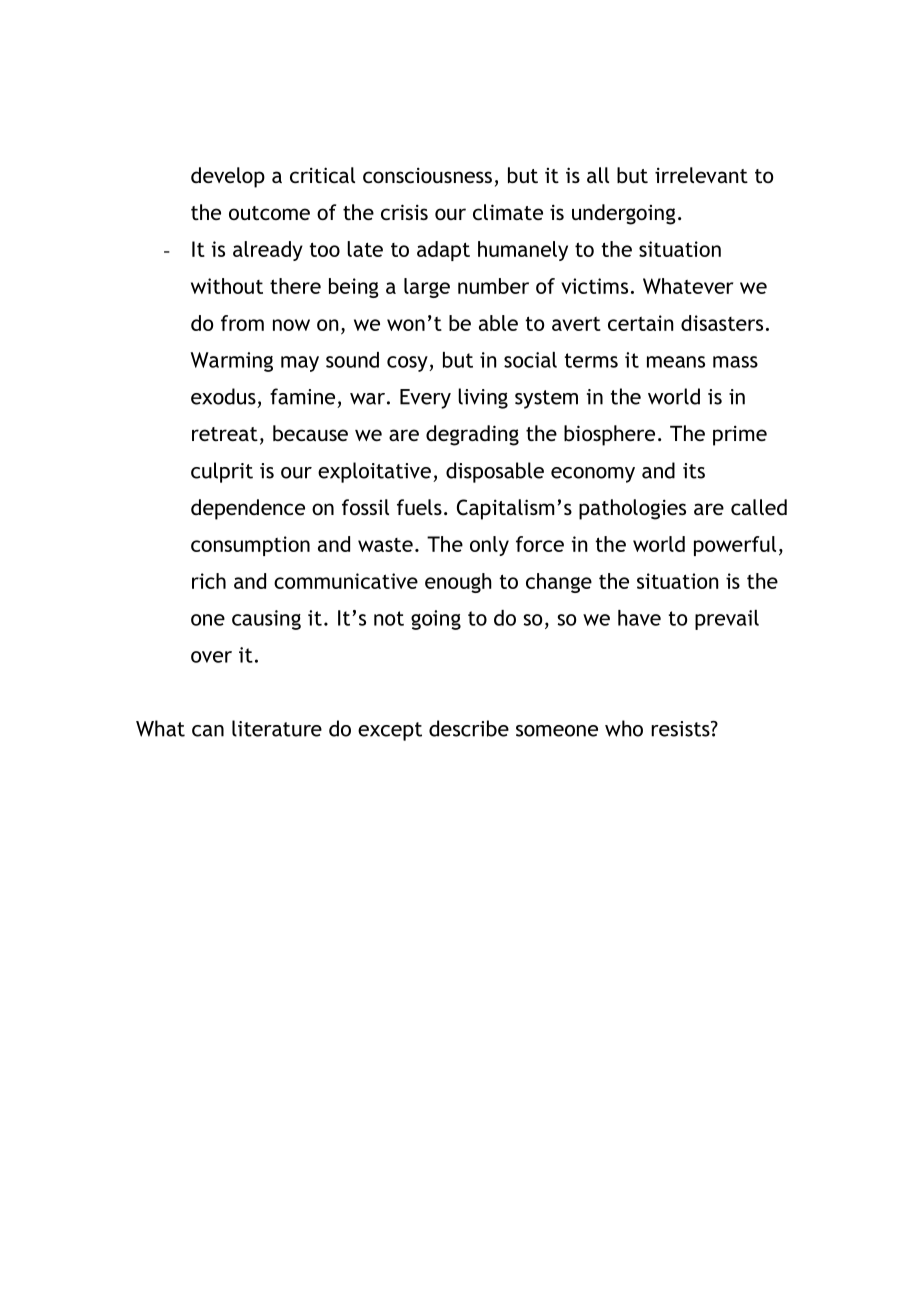 The width and height of the screenshot is (924, 1308). Describe the element at coordinates (701, 175) in the screenshot. I see `irrelevant` at that location.
